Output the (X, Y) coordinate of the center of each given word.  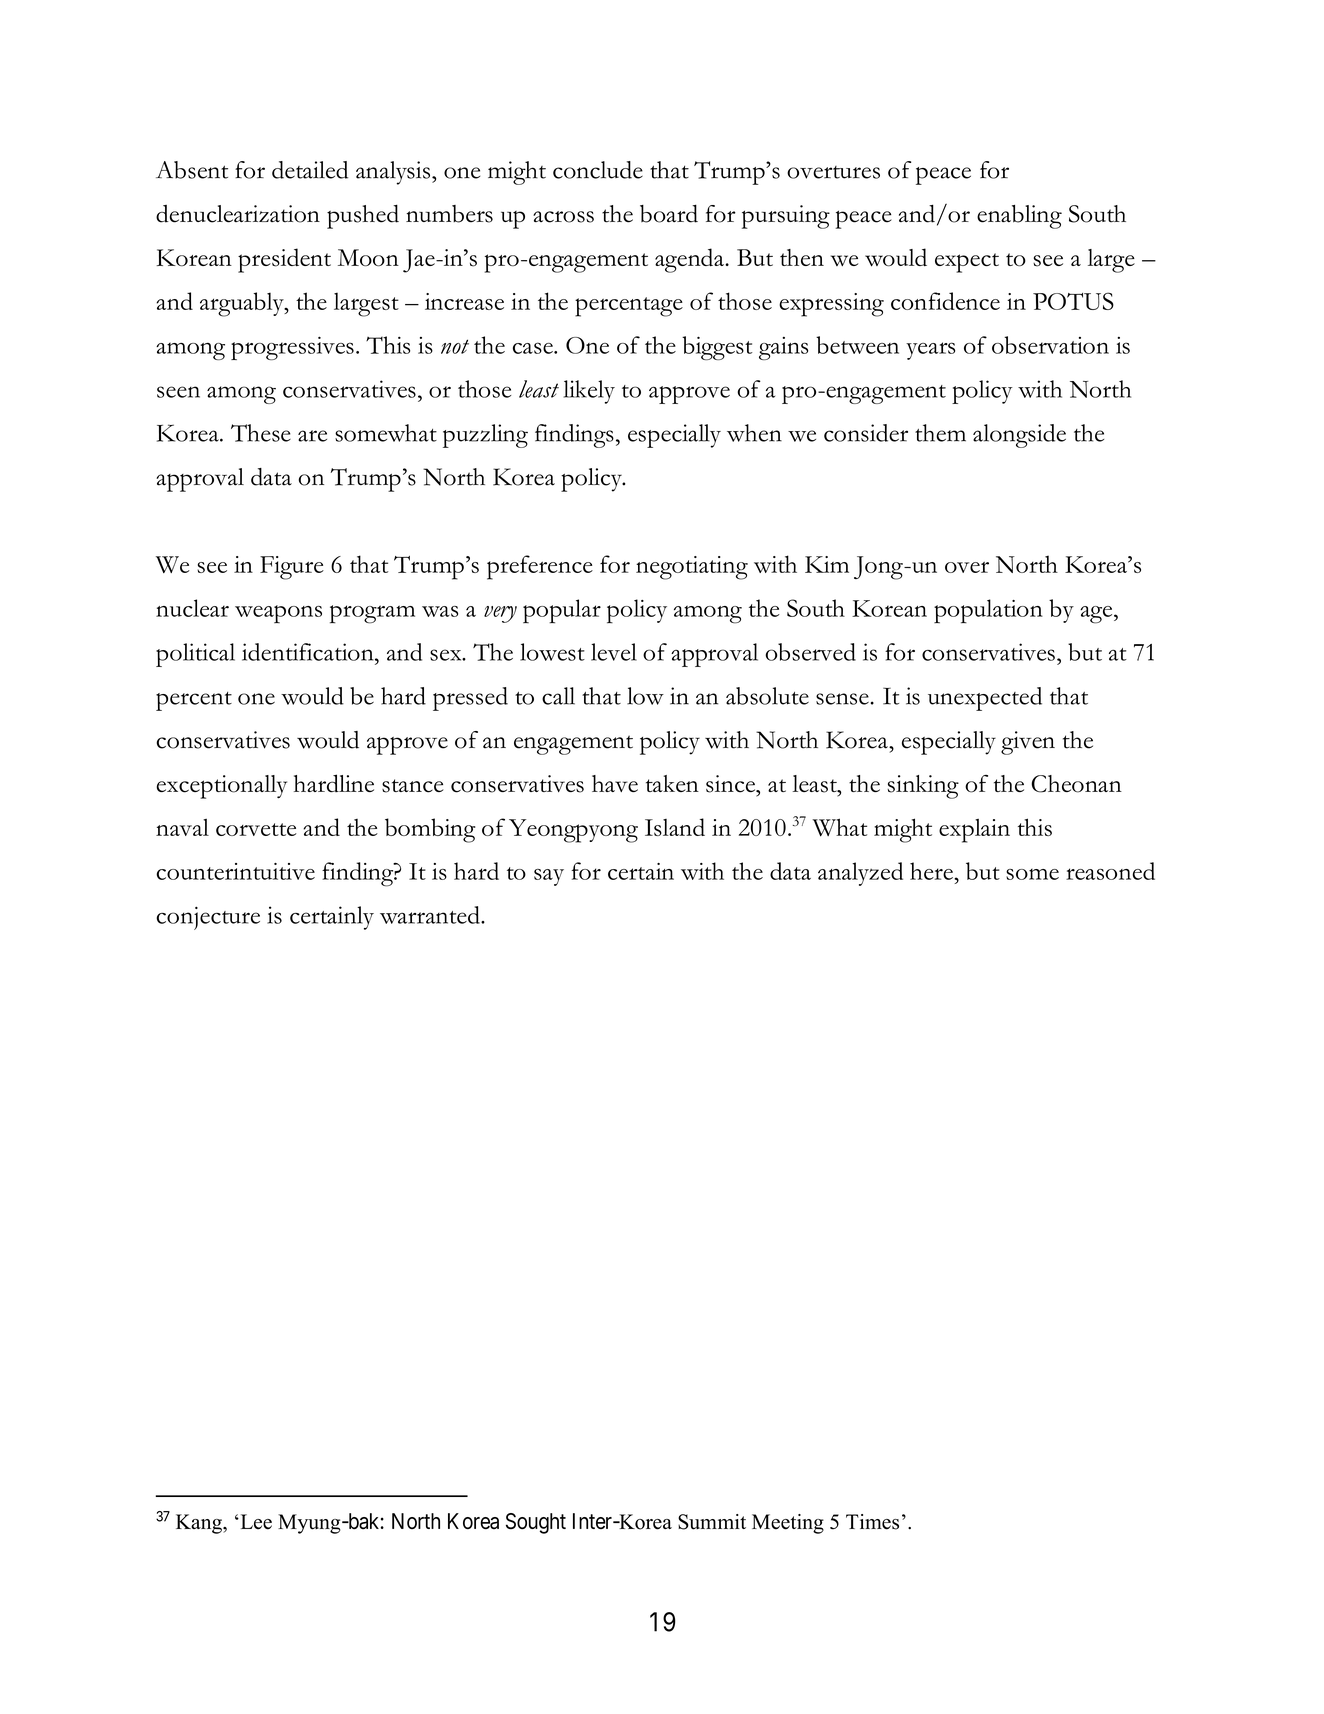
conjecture (208, 918)
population (988, 611)
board (669, 214)
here (932, 871)
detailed (310, 170)
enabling (1019, 217)
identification (309, 652)
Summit (712, 1522)
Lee (255, 1522)
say (549, 877)
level (614, 652)
